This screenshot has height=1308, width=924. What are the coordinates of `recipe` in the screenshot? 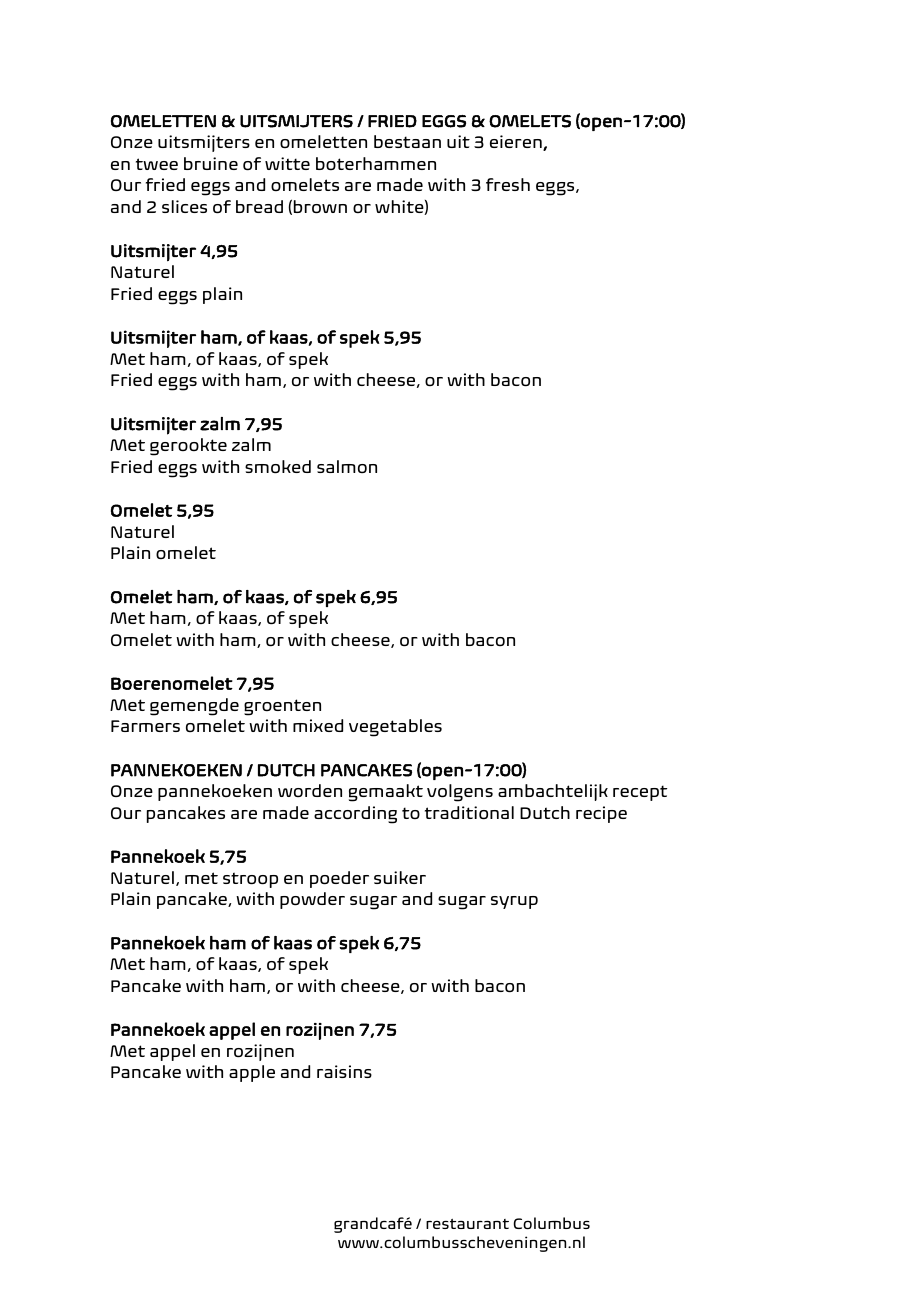 It's located at (601, 814).
